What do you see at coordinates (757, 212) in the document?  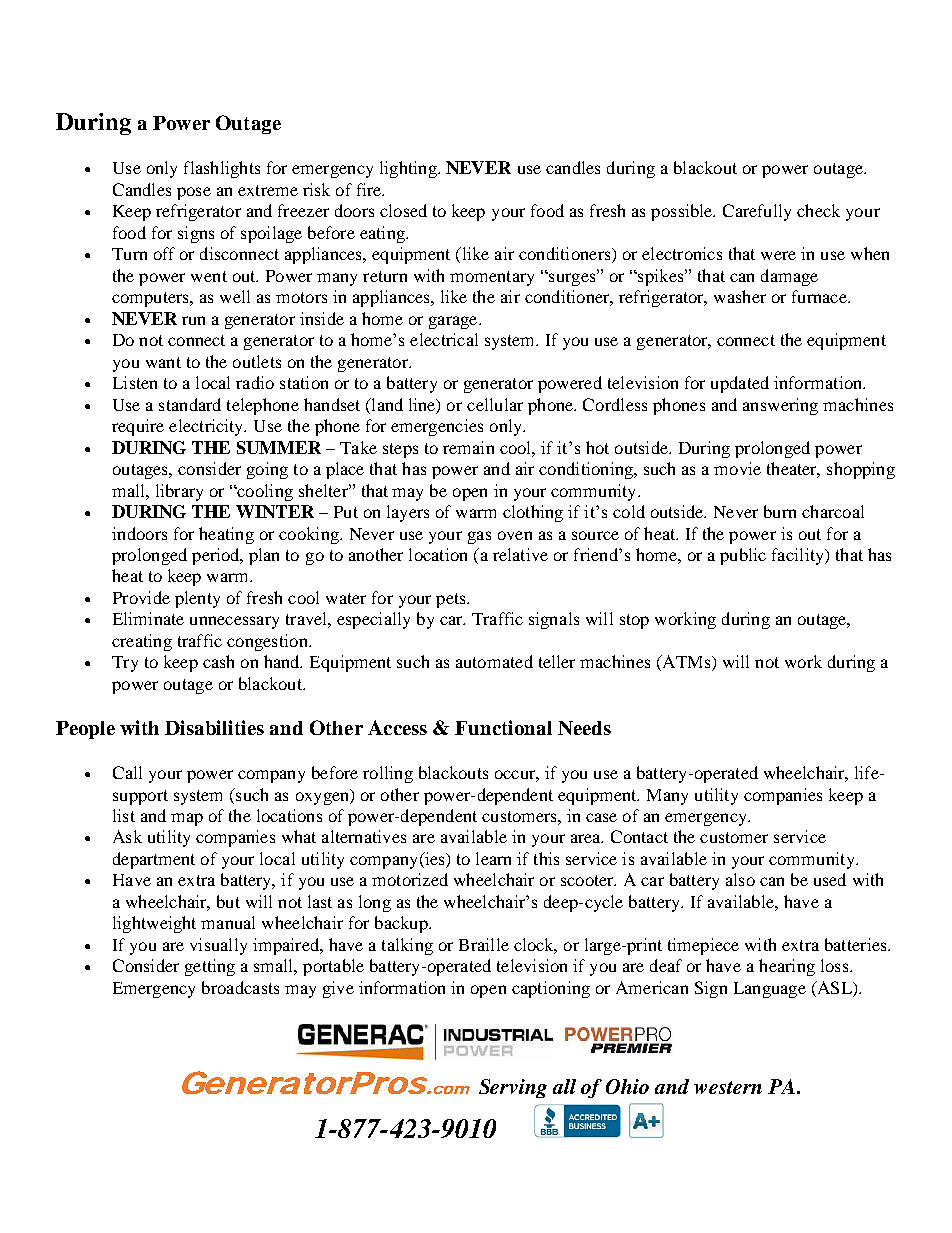 I see `Carefully` at bounding box center [757, 212].
